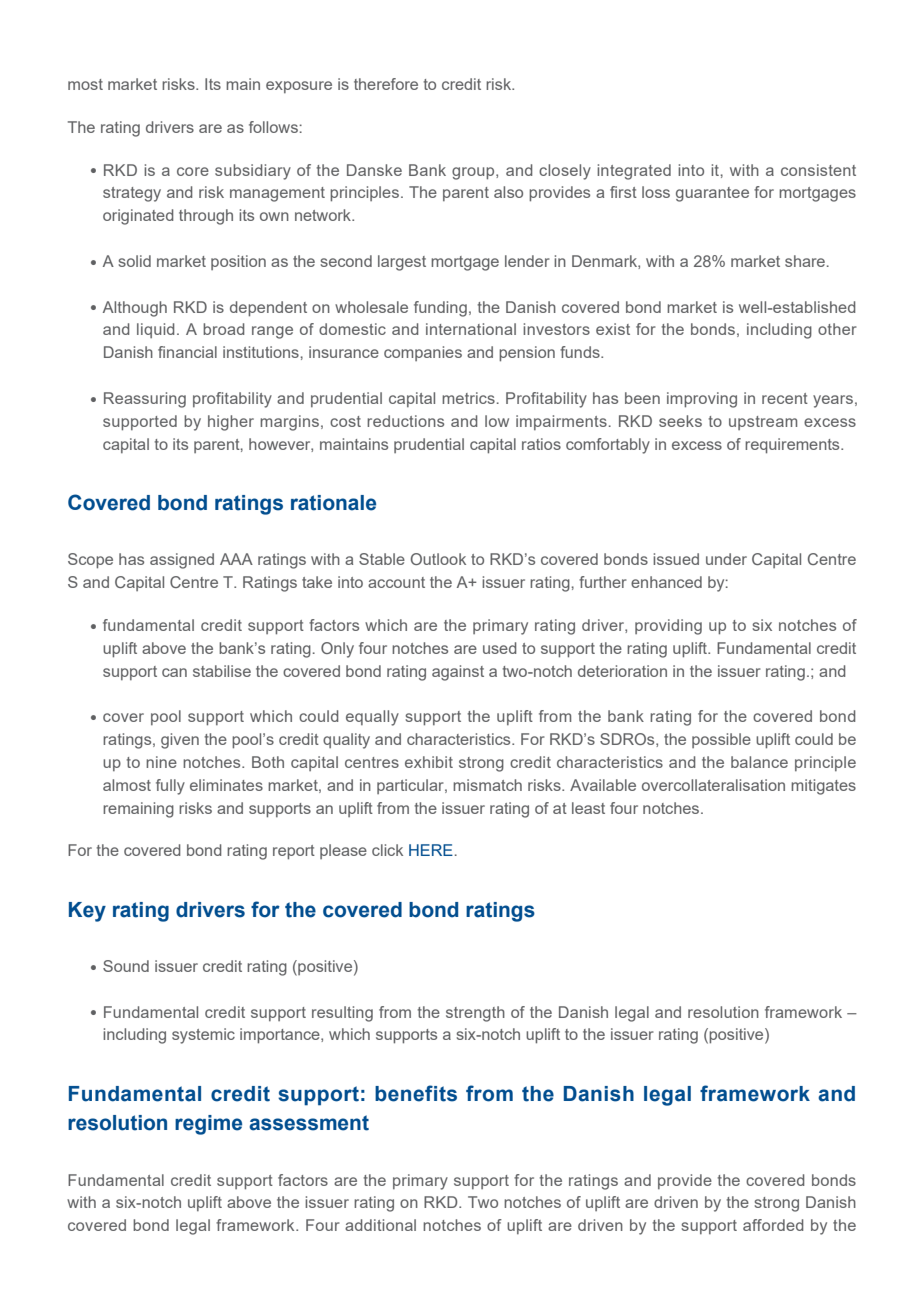  Describe the element at coordinates (508, 192) in the screenshot. I see `also` at that location.
